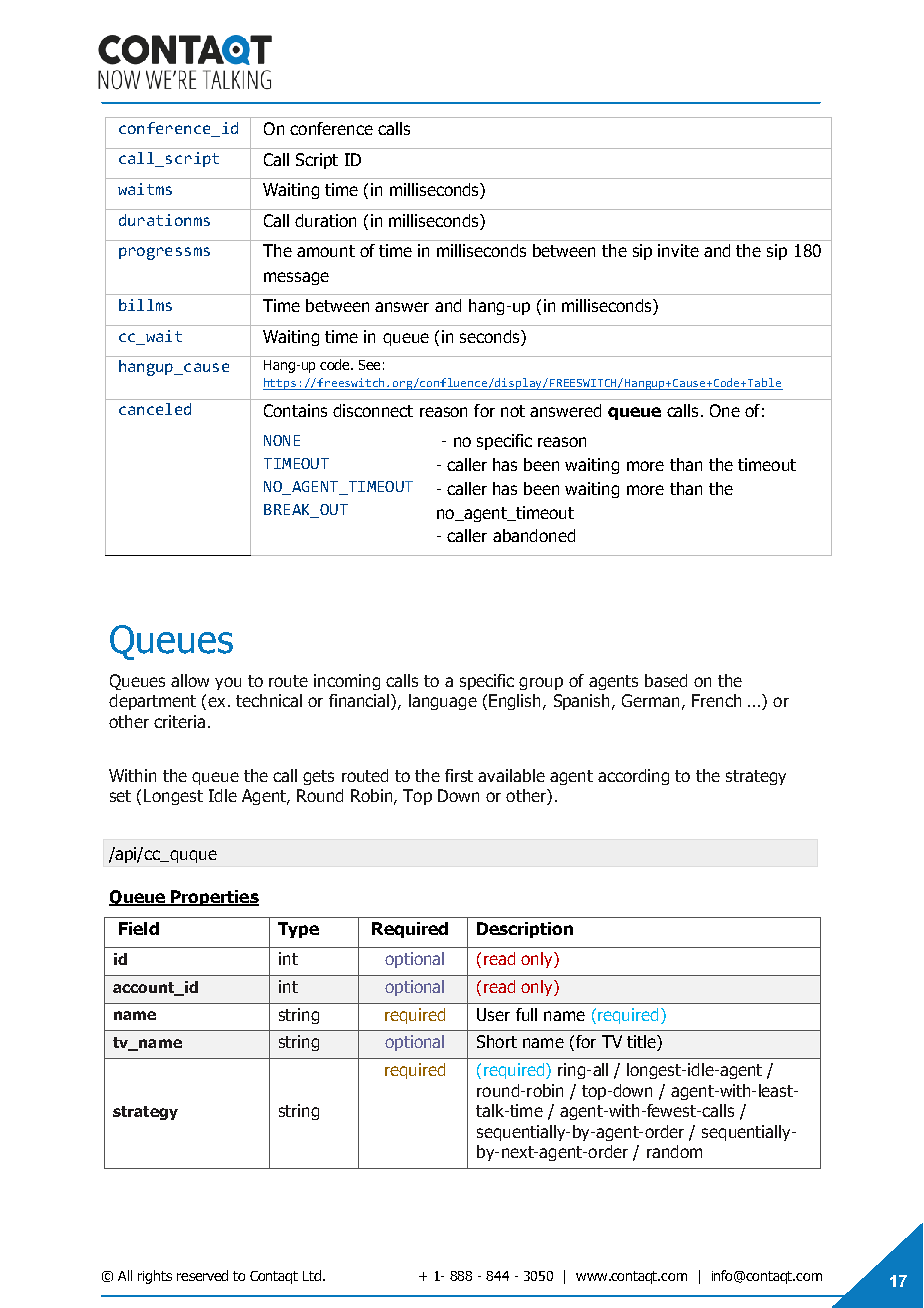  What do you see at coordinates (214, 898) in the screenshot?
I see `Properties` at bounding box center [214, 898].
